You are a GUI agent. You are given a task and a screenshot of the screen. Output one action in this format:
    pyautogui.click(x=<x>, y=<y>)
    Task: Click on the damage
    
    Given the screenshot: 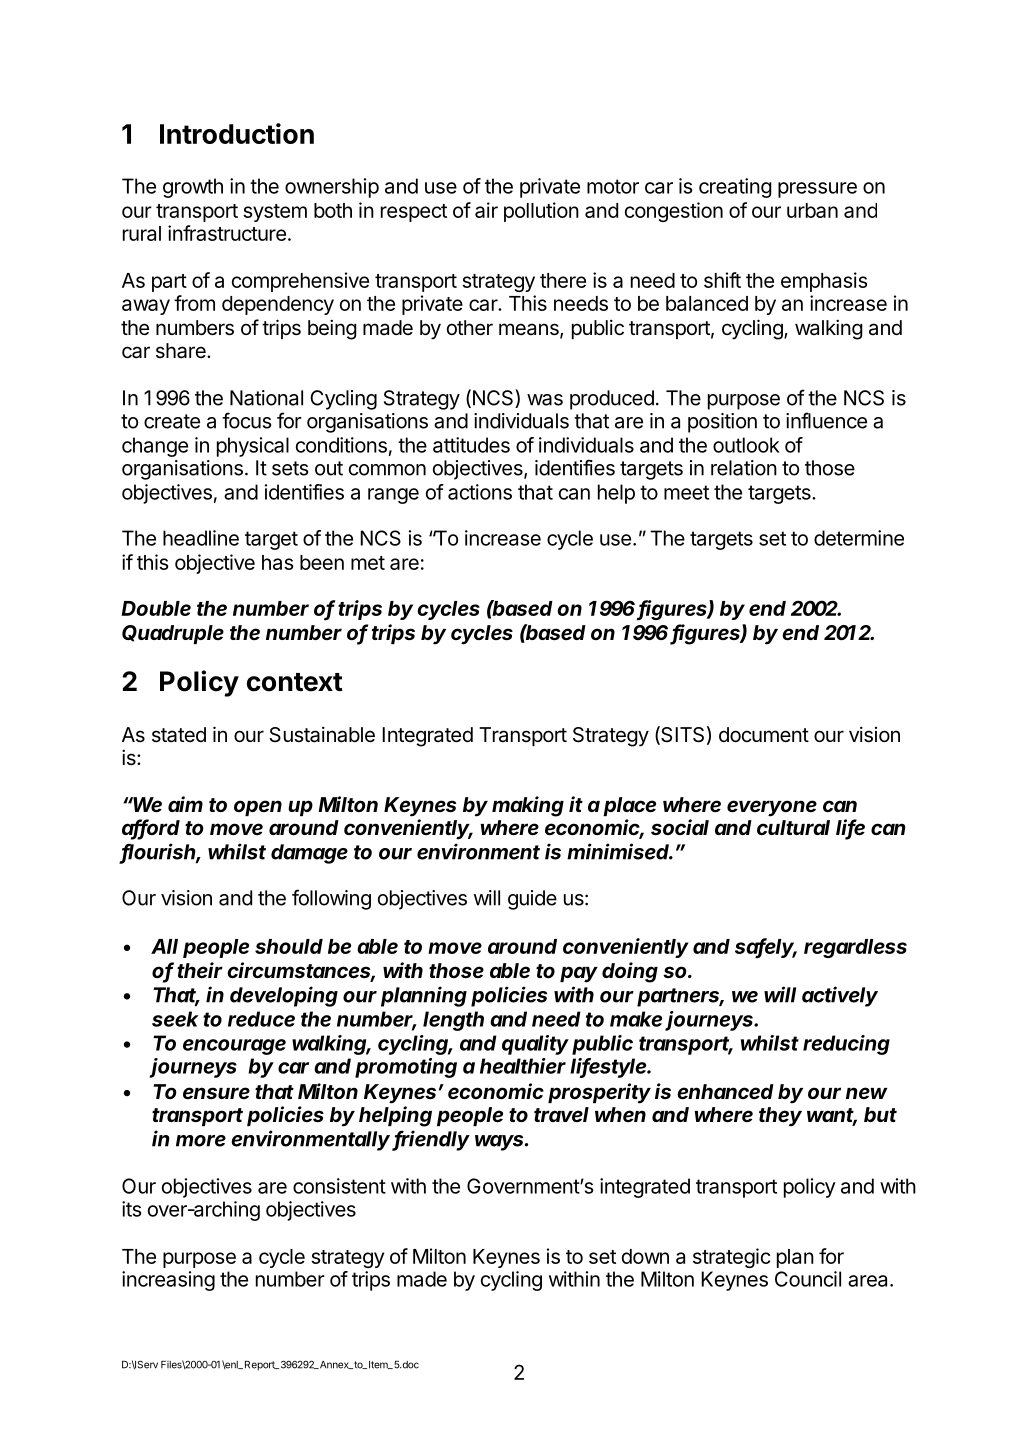 What is the action you would take?
    pyautogui.click(x=309, y=854)
